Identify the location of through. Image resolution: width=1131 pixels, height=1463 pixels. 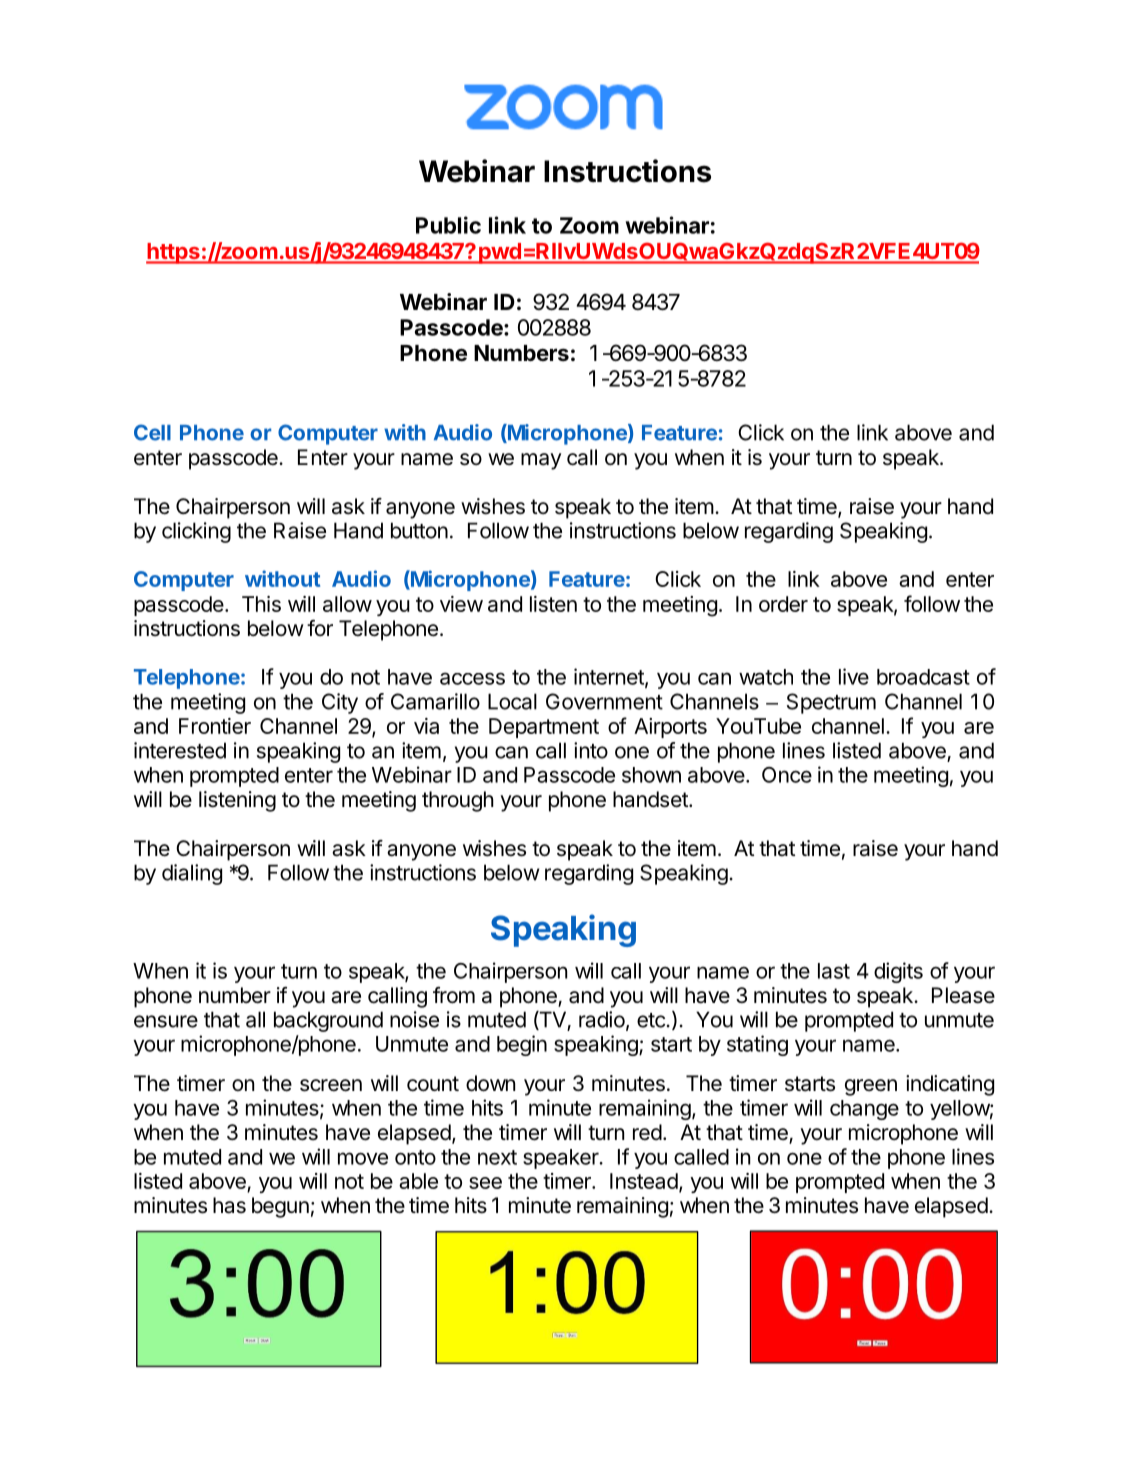
(458, 801).
